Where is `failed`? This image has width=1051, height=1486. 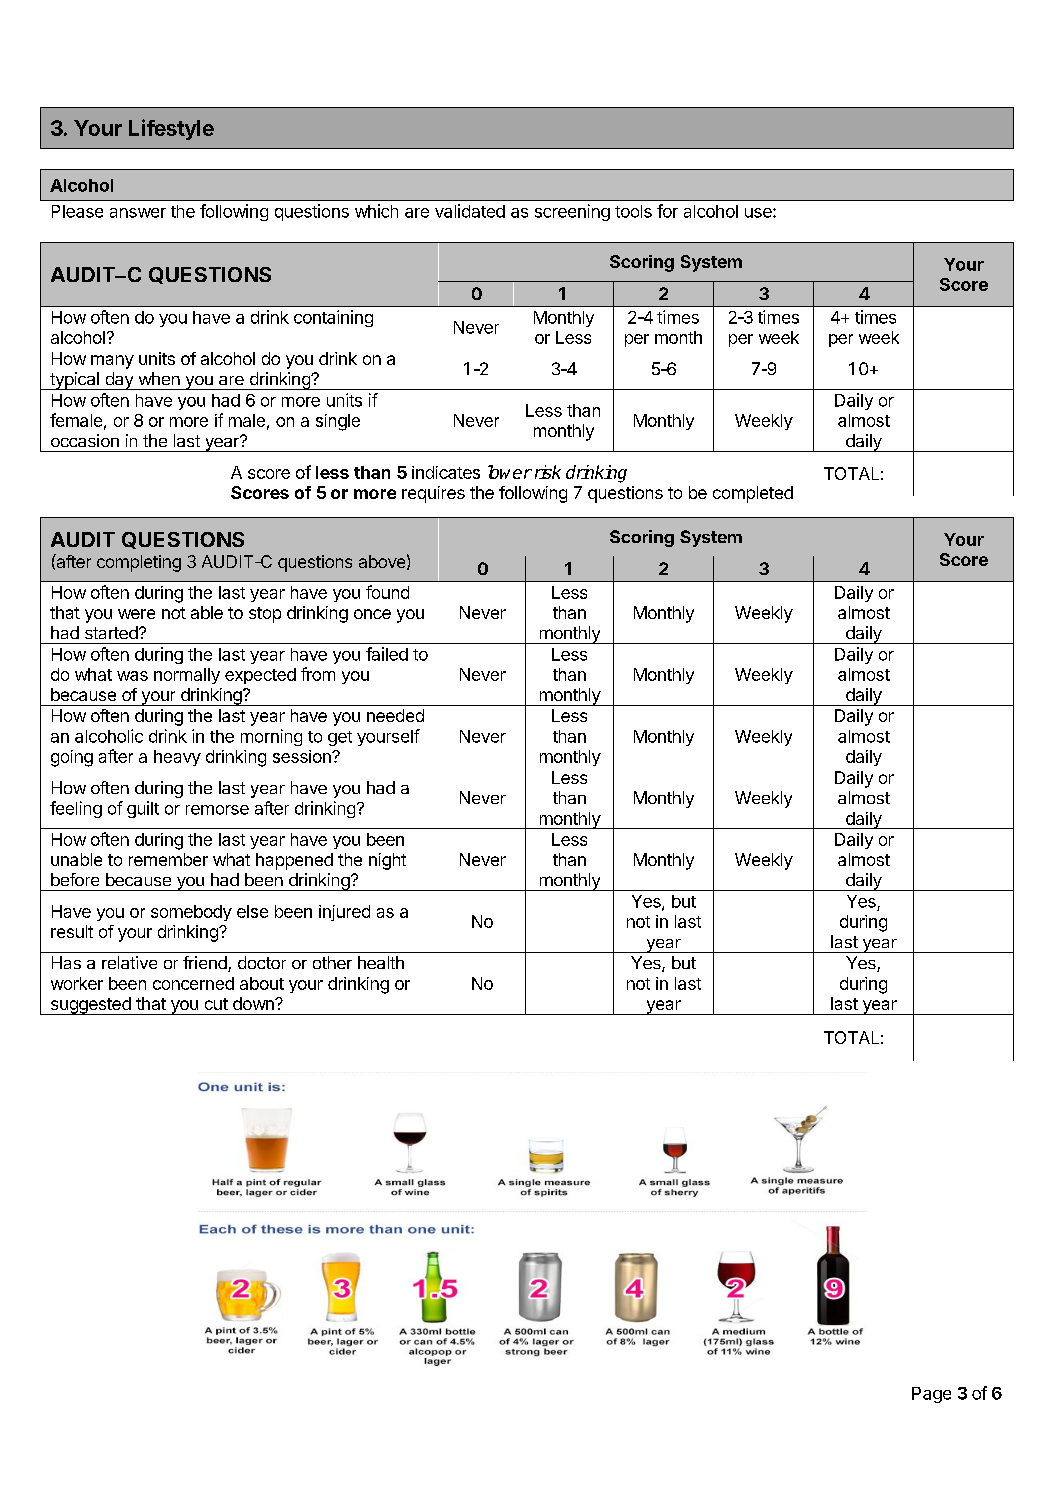 failed is located at coordinates (387, 654).
